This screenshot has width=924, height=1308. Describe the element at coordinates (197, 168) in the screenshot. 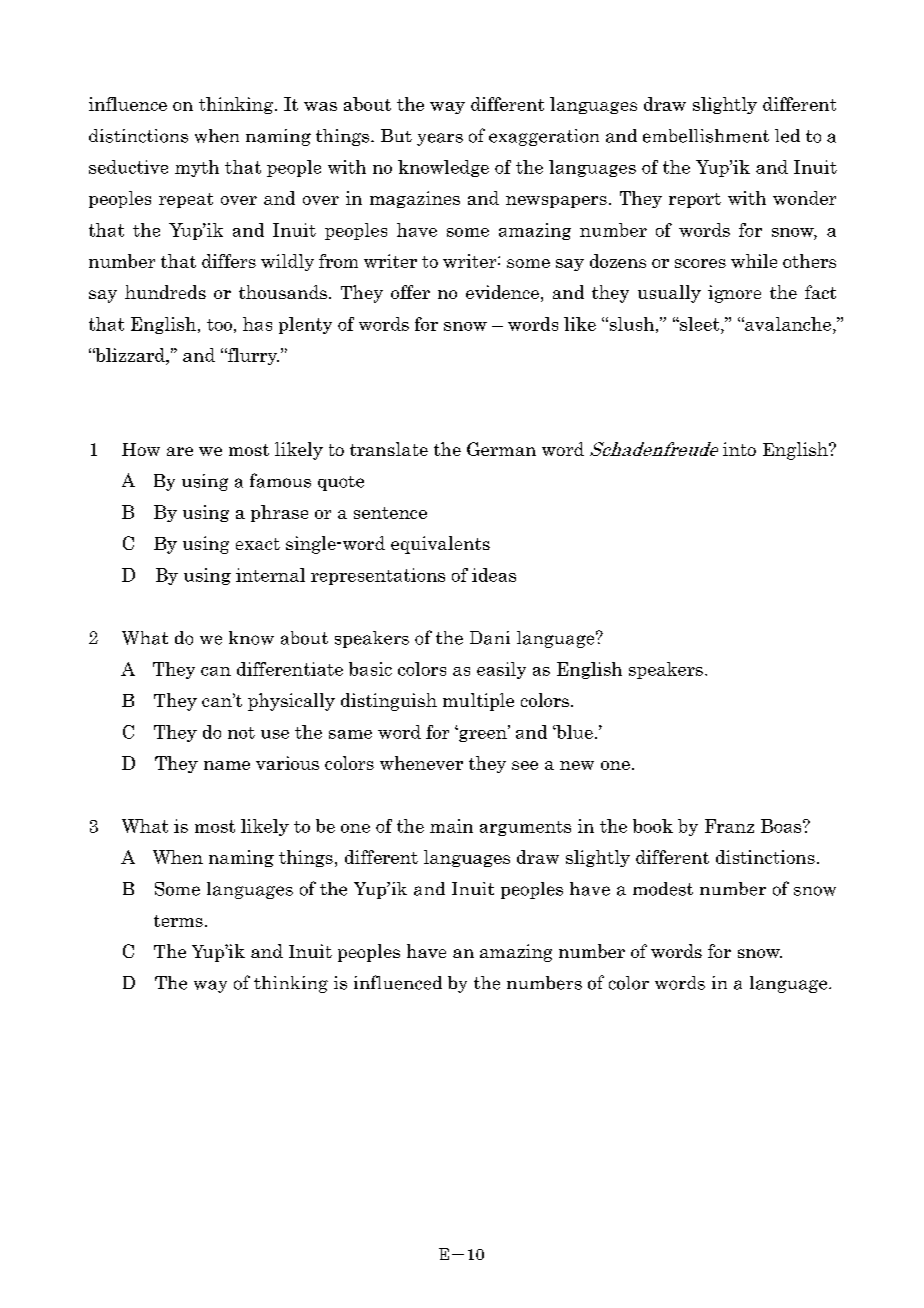

I see `myth` at that location.
